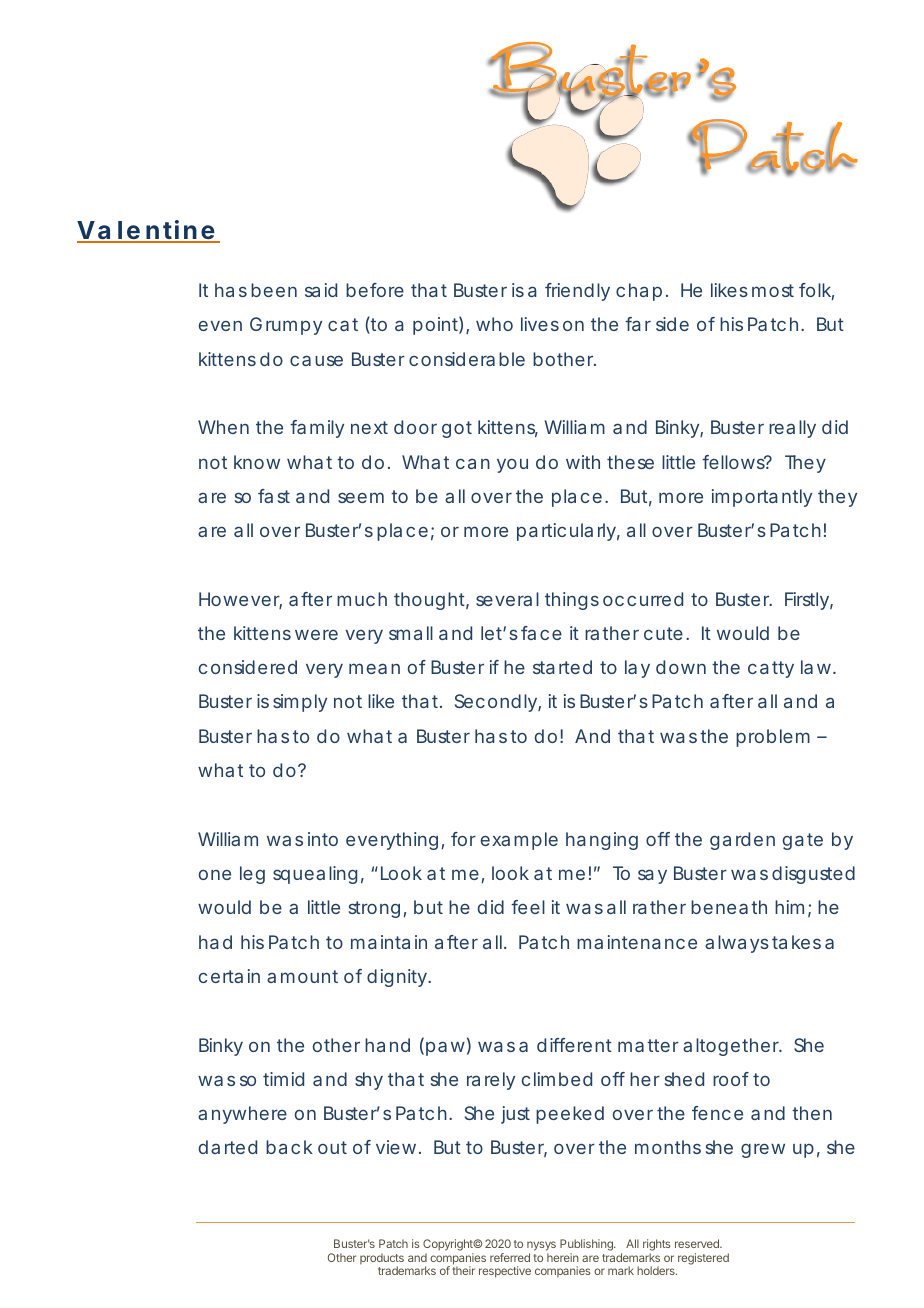  Describe the element at coordinates (228, 1147) in the document. I see `darted` at that location.
